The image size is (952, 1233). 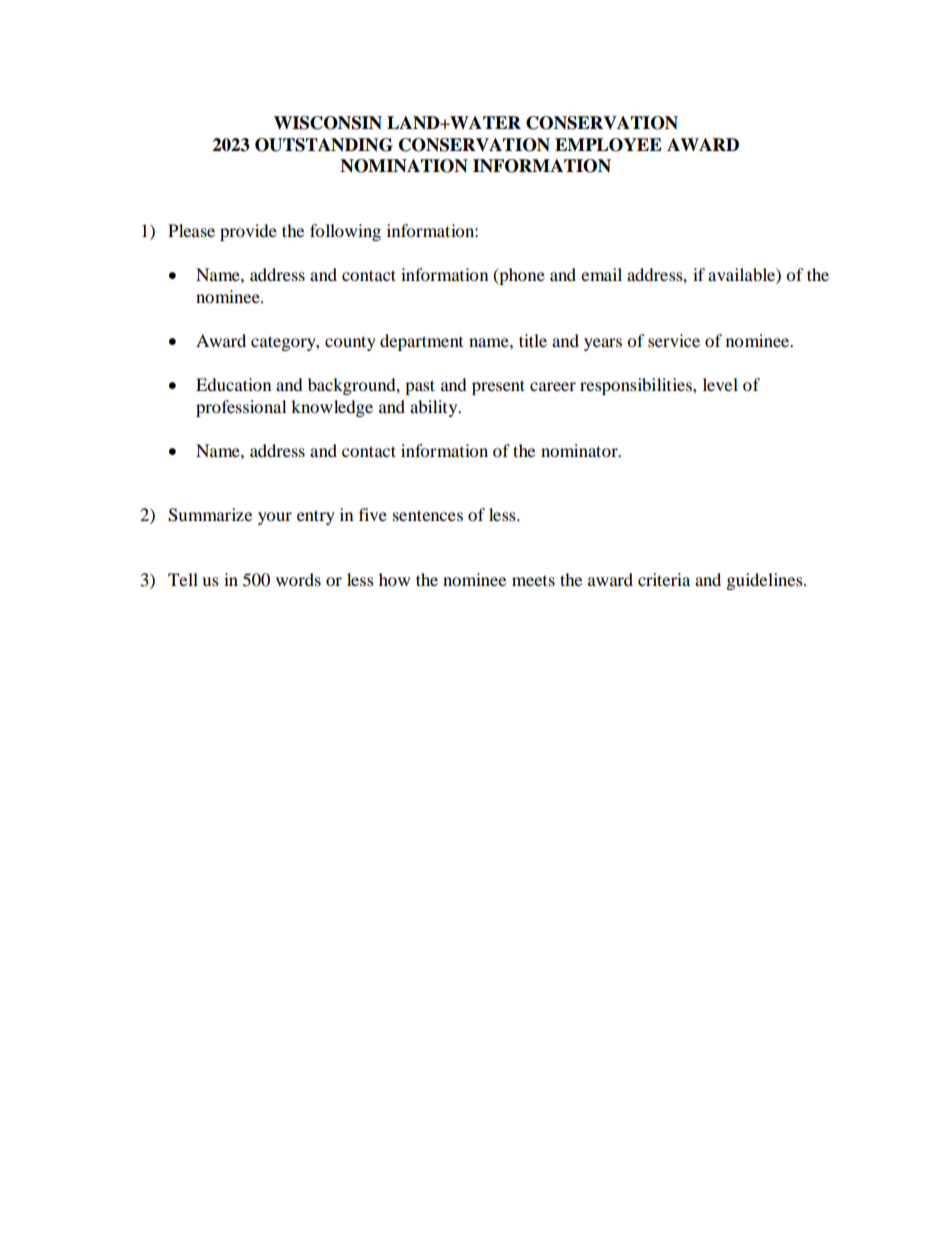 I want to click on EMPLOYEE, so click(x=608, y=145).
